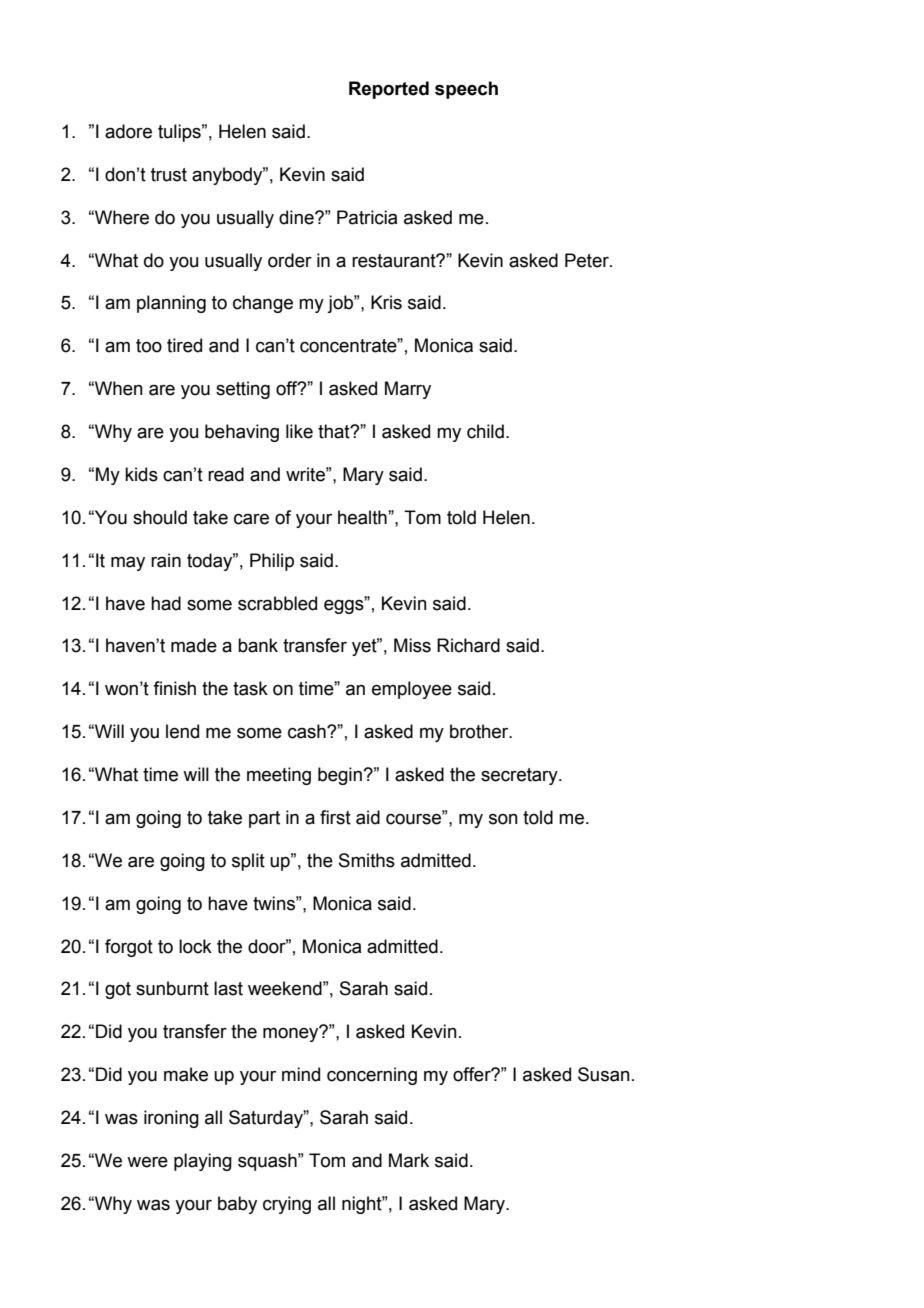  Describe the element at coordinates (169, 175) in the screenshot. I see `trust` at that location.
